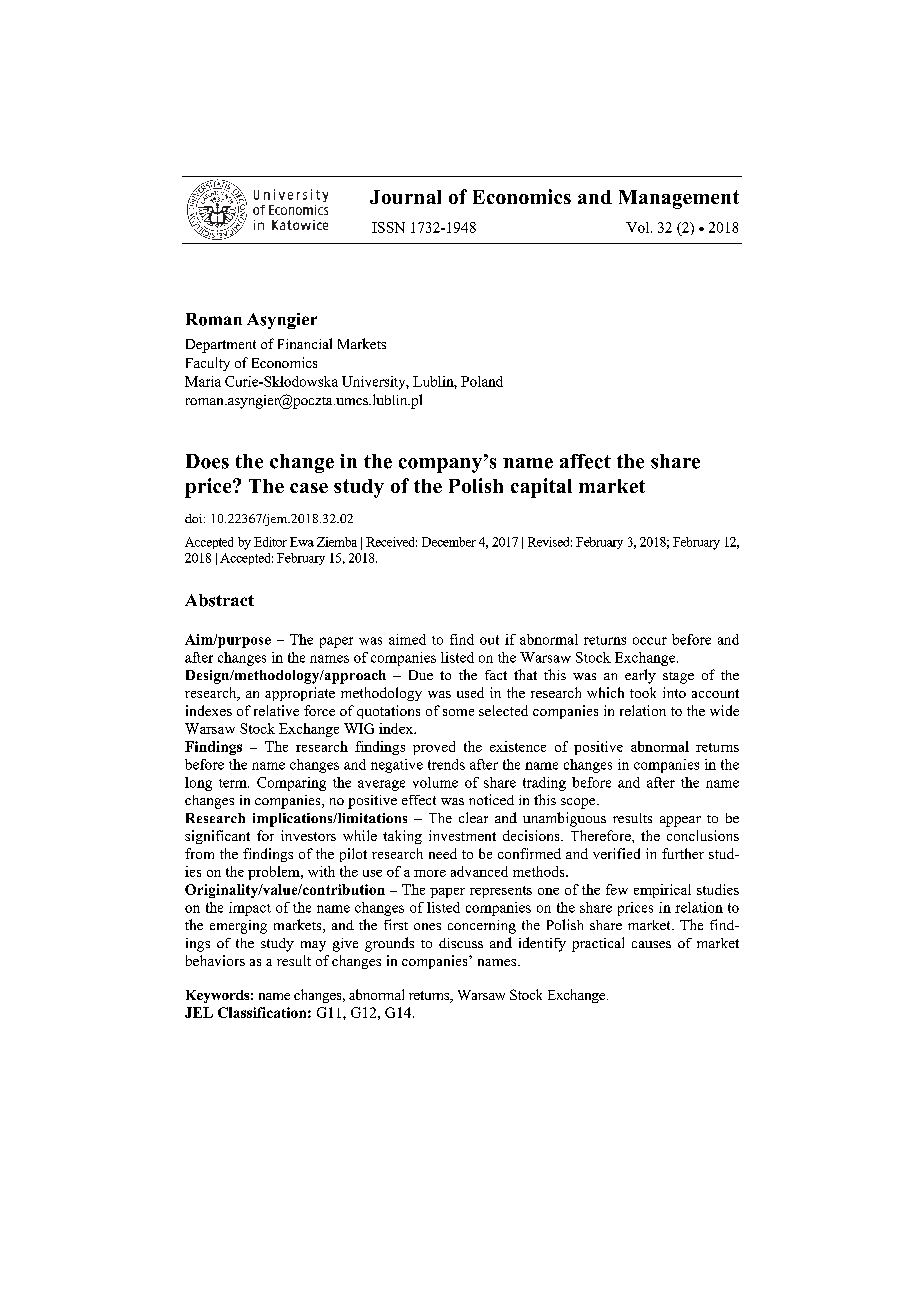  I want to click on Maria, so click(203, 381).
